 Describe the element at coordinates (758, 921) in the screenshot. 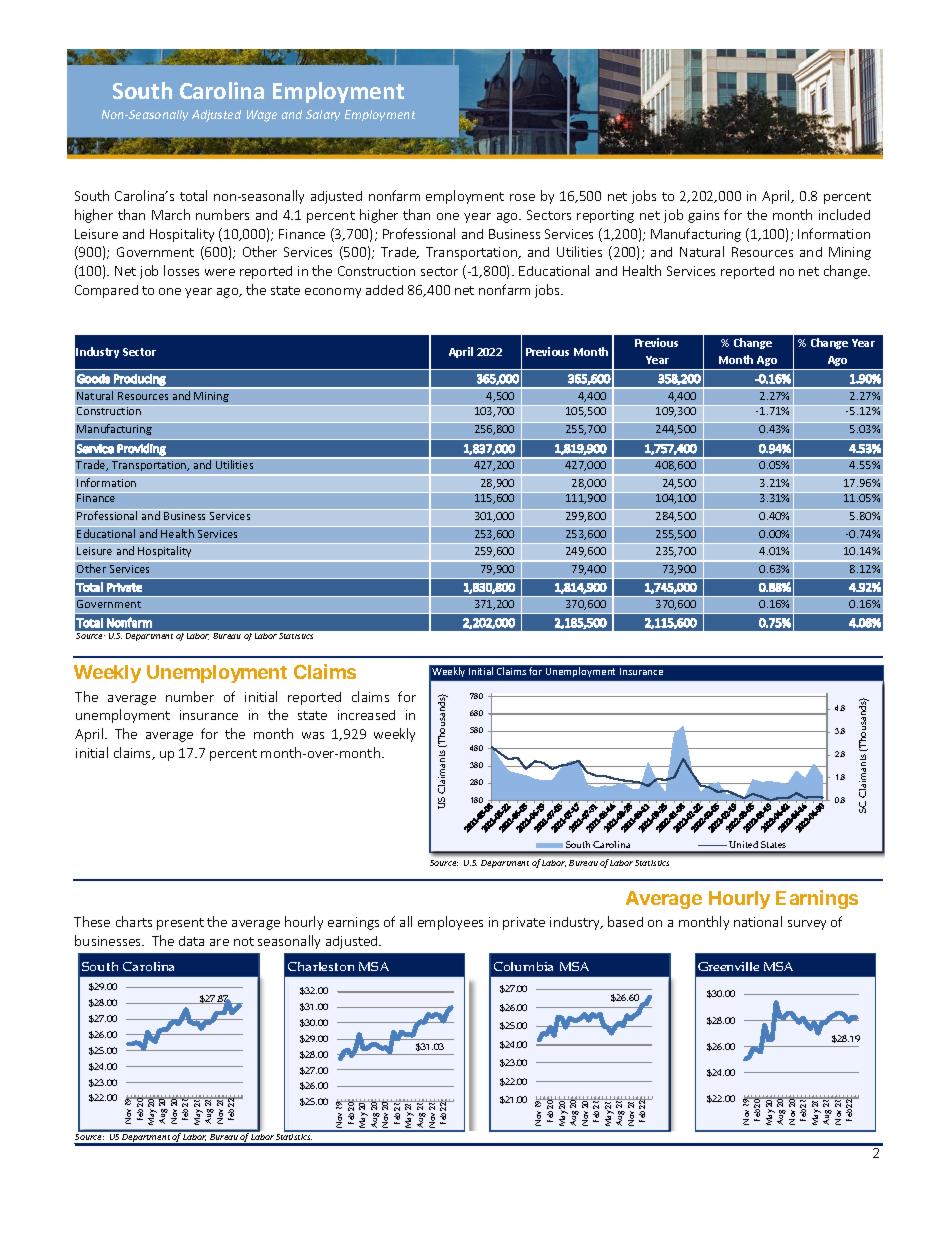

I see `national` at that location.
